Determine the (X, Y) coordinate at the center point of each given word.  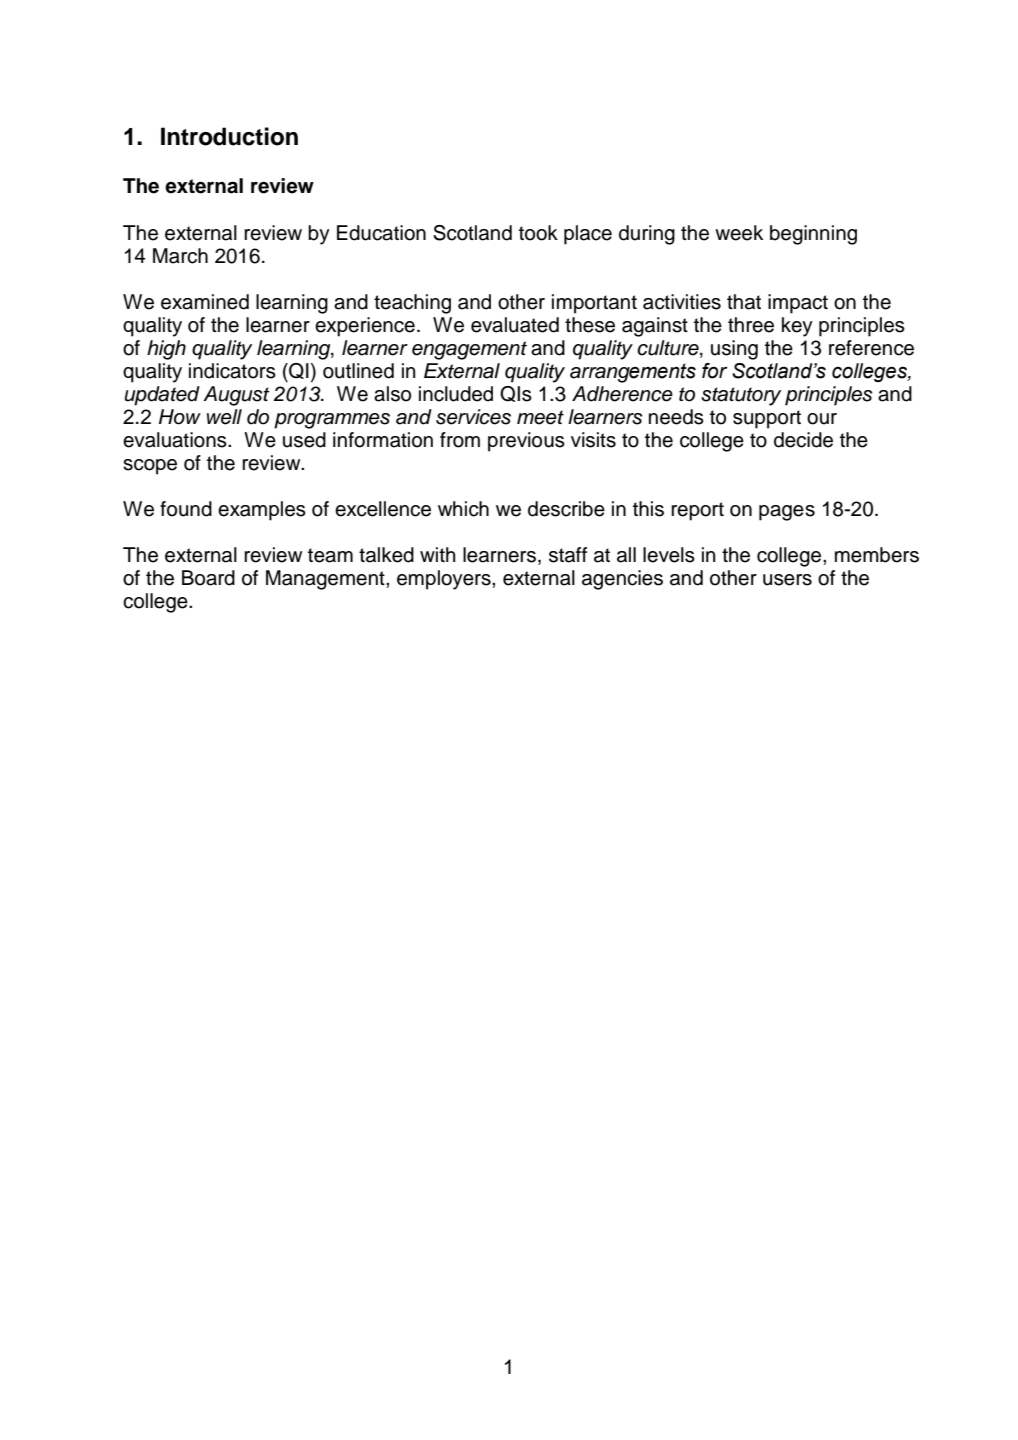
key (797, 327)
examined (205, 302)
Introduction (229, 136)
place (588, 235)
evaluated (515, 325)
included (456, 394)
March (180, 256)
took (538, 233)
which (463, 509)
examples (262, 511)
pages (787, 513)
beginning (813, 235)
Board (208, 578)
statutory (741, 396)
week (739, 233)
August (236, 396)
